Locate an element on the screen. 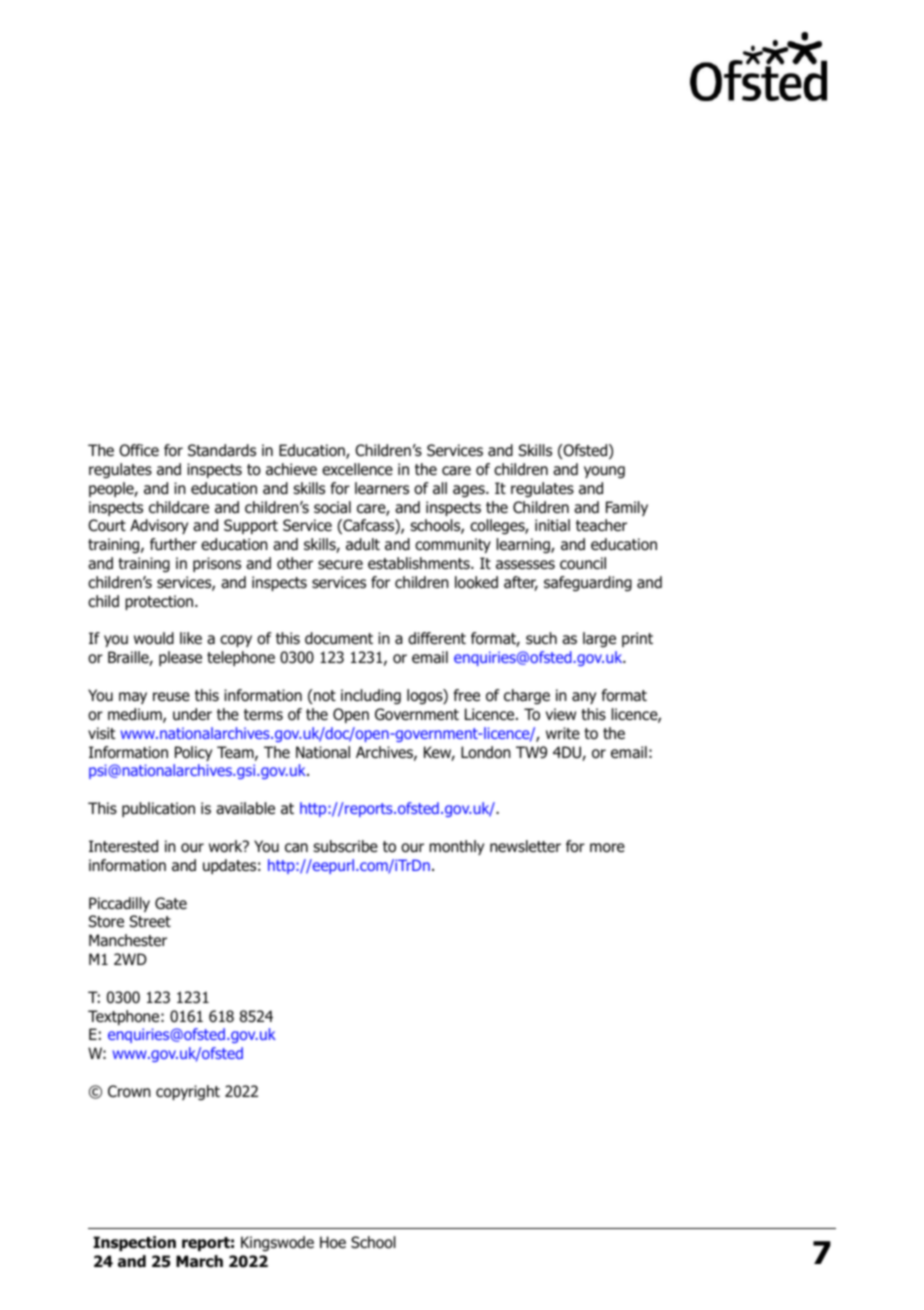 The height and width of the screenshot is (1310, 924). young is located at coordinates (604, 472).
